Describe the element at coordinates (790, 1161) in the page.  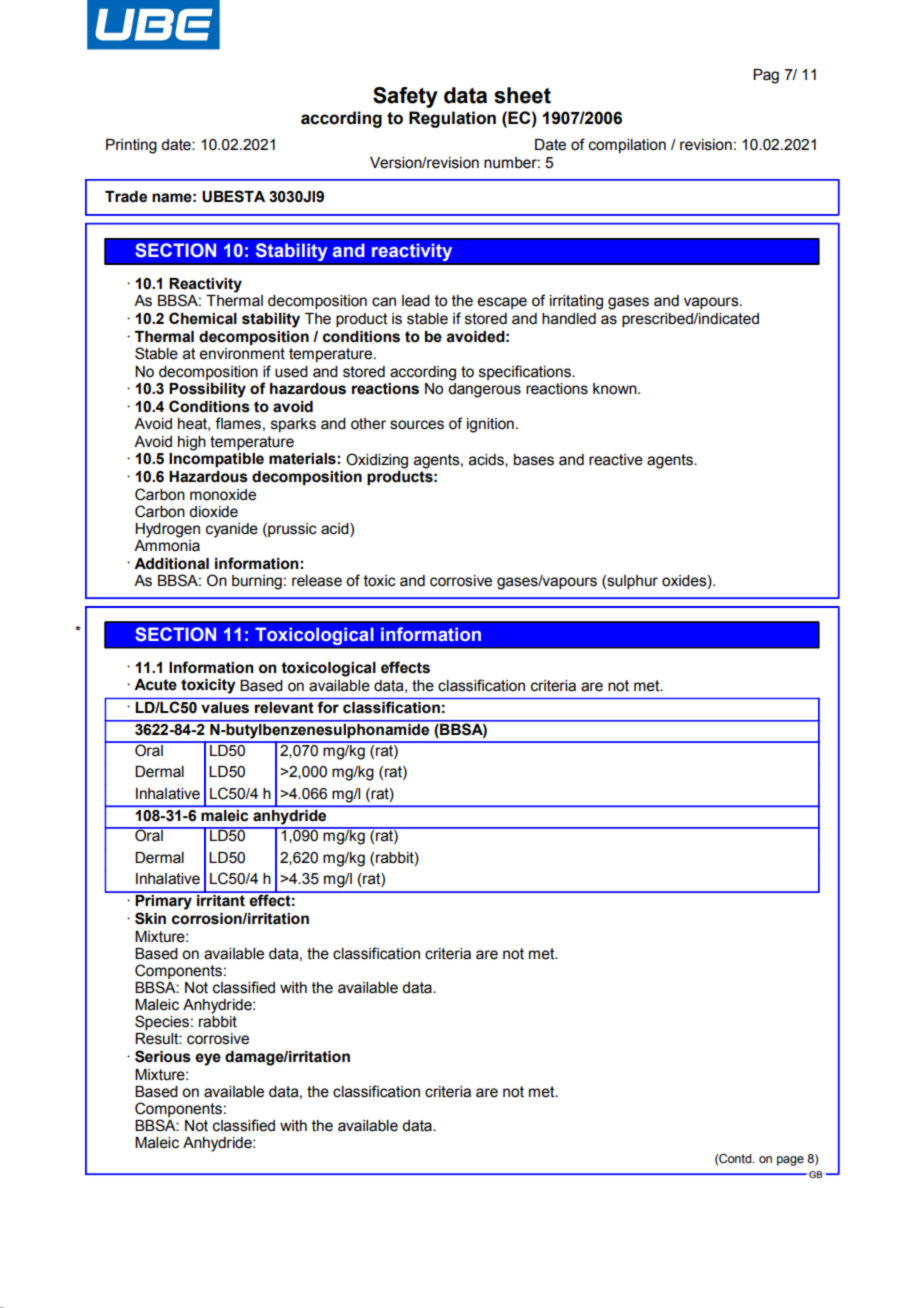
I see `page` at that location.
